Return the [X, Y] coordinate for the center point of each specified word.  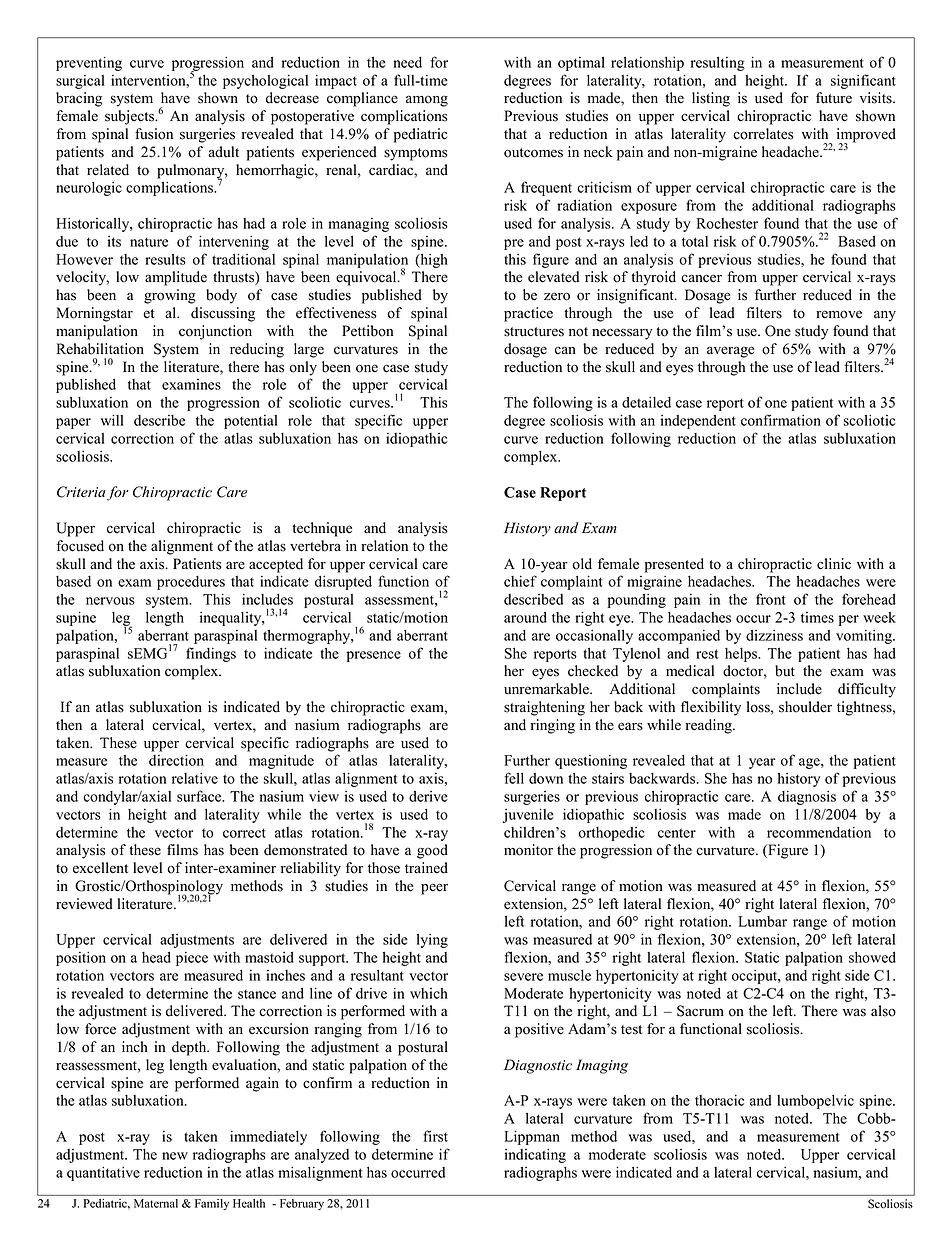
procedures [191, 583]
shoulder [805, 707]
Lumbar [762, 921]
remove [839, 314]
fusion [154, 134]
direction [176, 760]
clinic [834, 564]
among [427, 101]
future [834, 98]
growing [170, 296]
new [175, 1156]
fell [514, 778]
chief [520, 581]
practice [528, 314]
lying [432, 940]
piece [192, 958]
